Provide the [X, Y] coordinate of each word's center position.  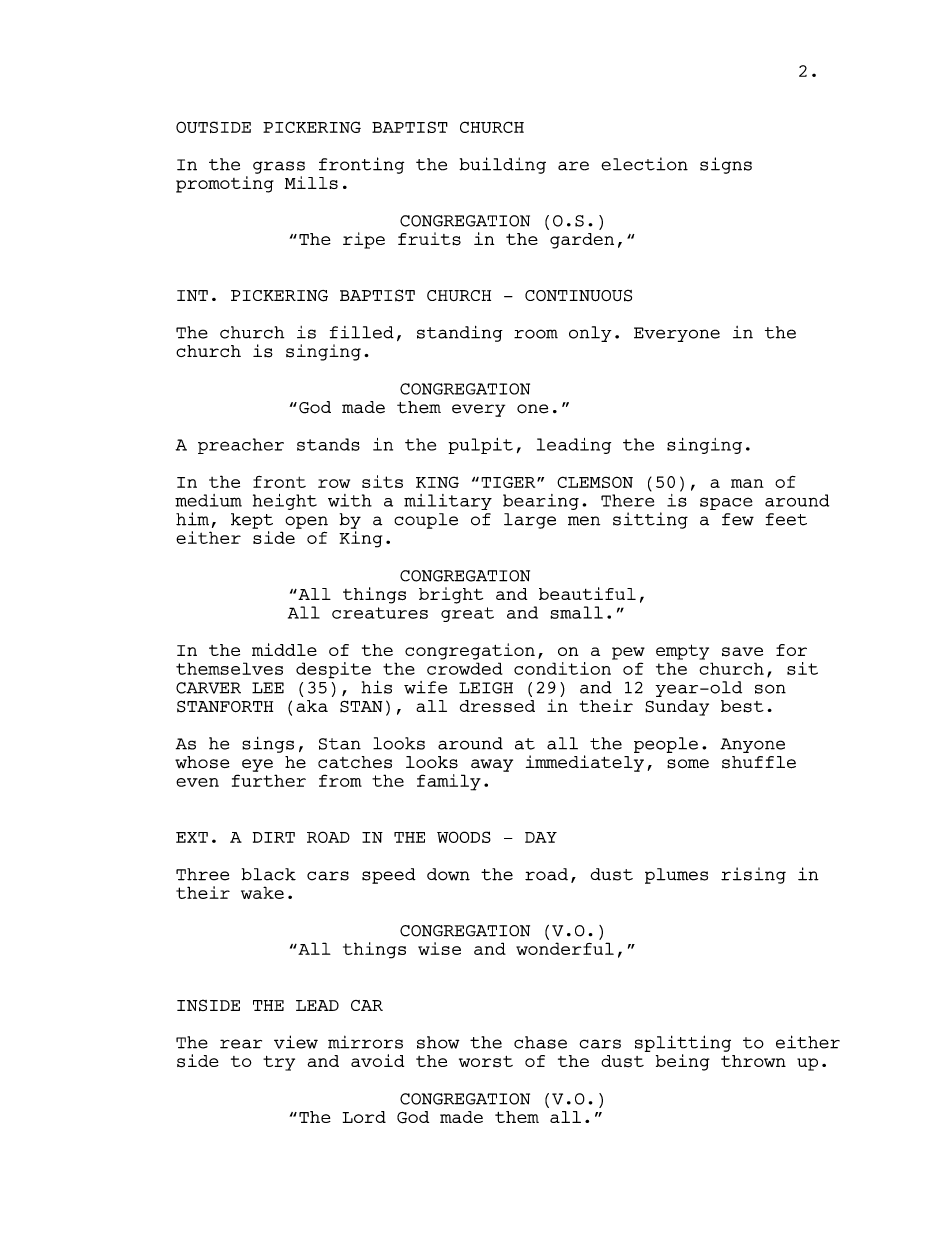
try [279, 1063]
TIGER [509, 482]
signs [726, 165]
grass [279, 167]
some [688, 764]
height [285, 502]
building [502, 165]
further [269, 780]
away [492, 765]
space [726, 503]
